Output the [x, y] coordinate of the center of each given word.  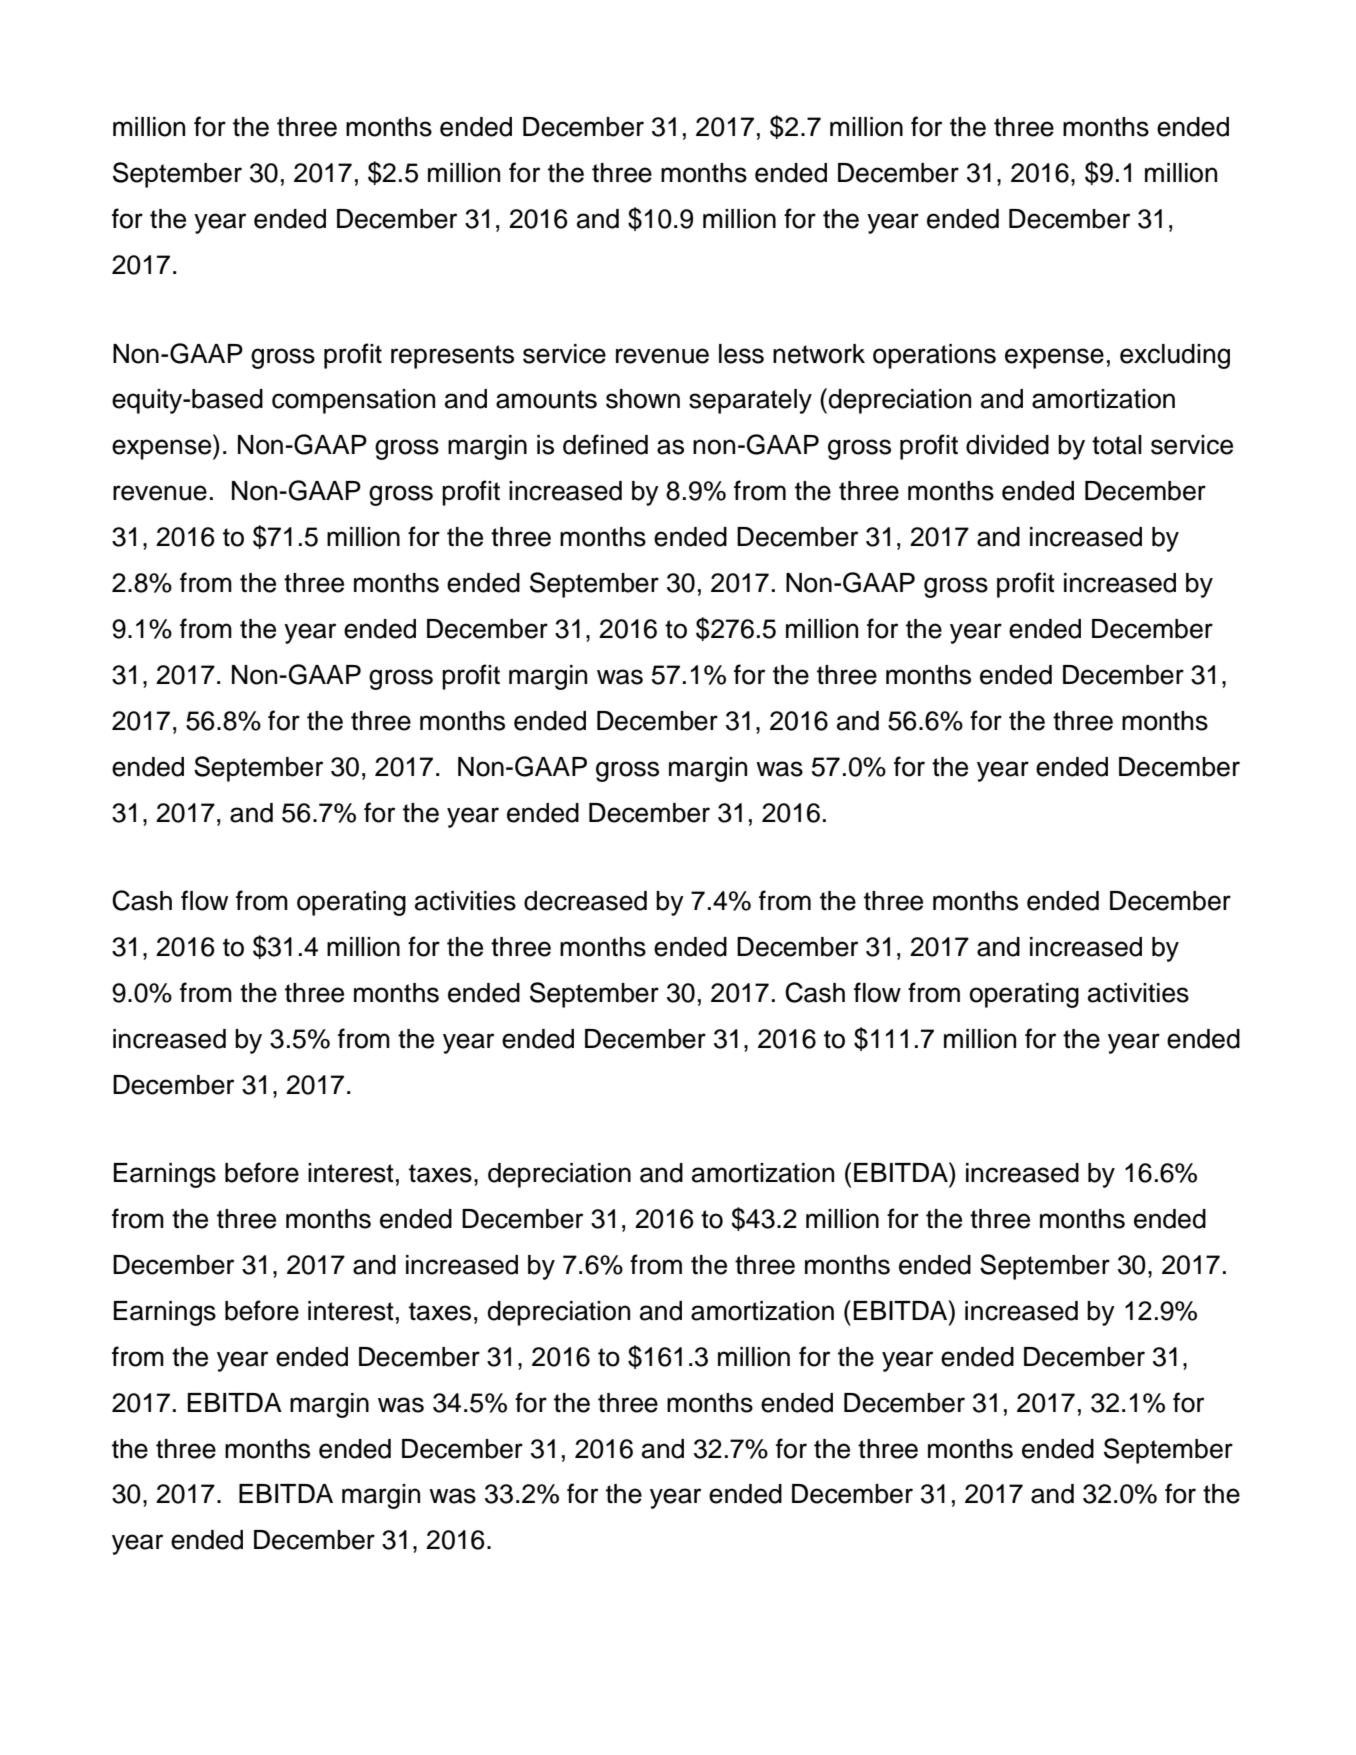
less [741, 354]
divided [1007, 445]
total [1117, 445]
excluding [1175, 356]
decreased [585, 901]
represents [452, 357]
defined [605, 444]
